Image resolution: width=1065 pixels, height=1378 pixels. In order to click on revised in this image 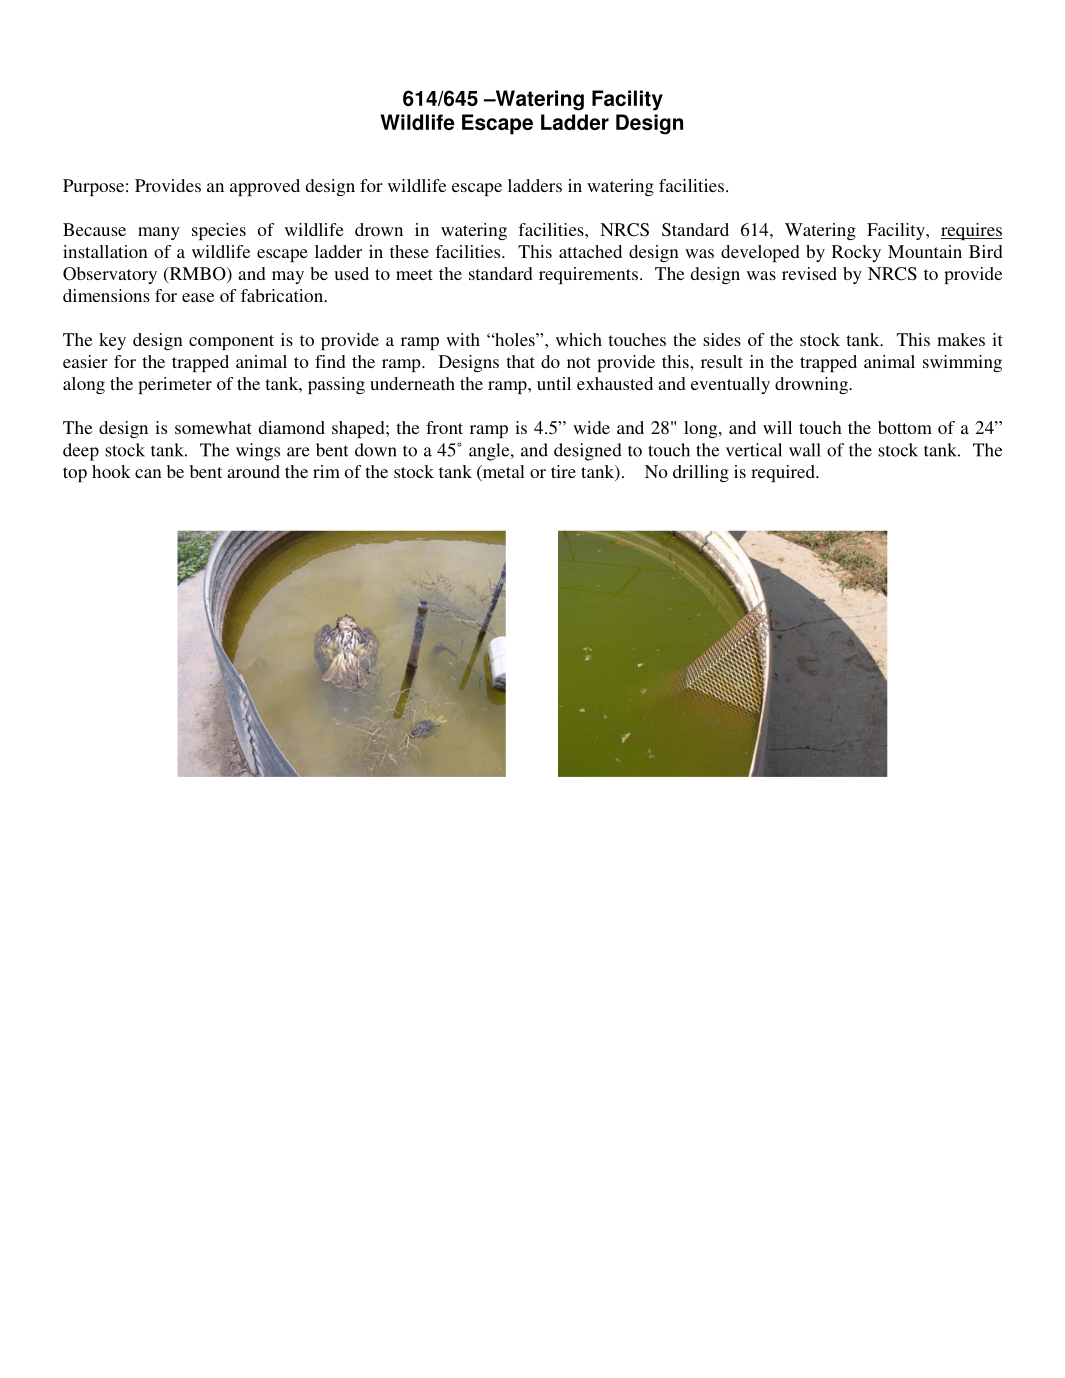, I will do `click(809, 273)`.
